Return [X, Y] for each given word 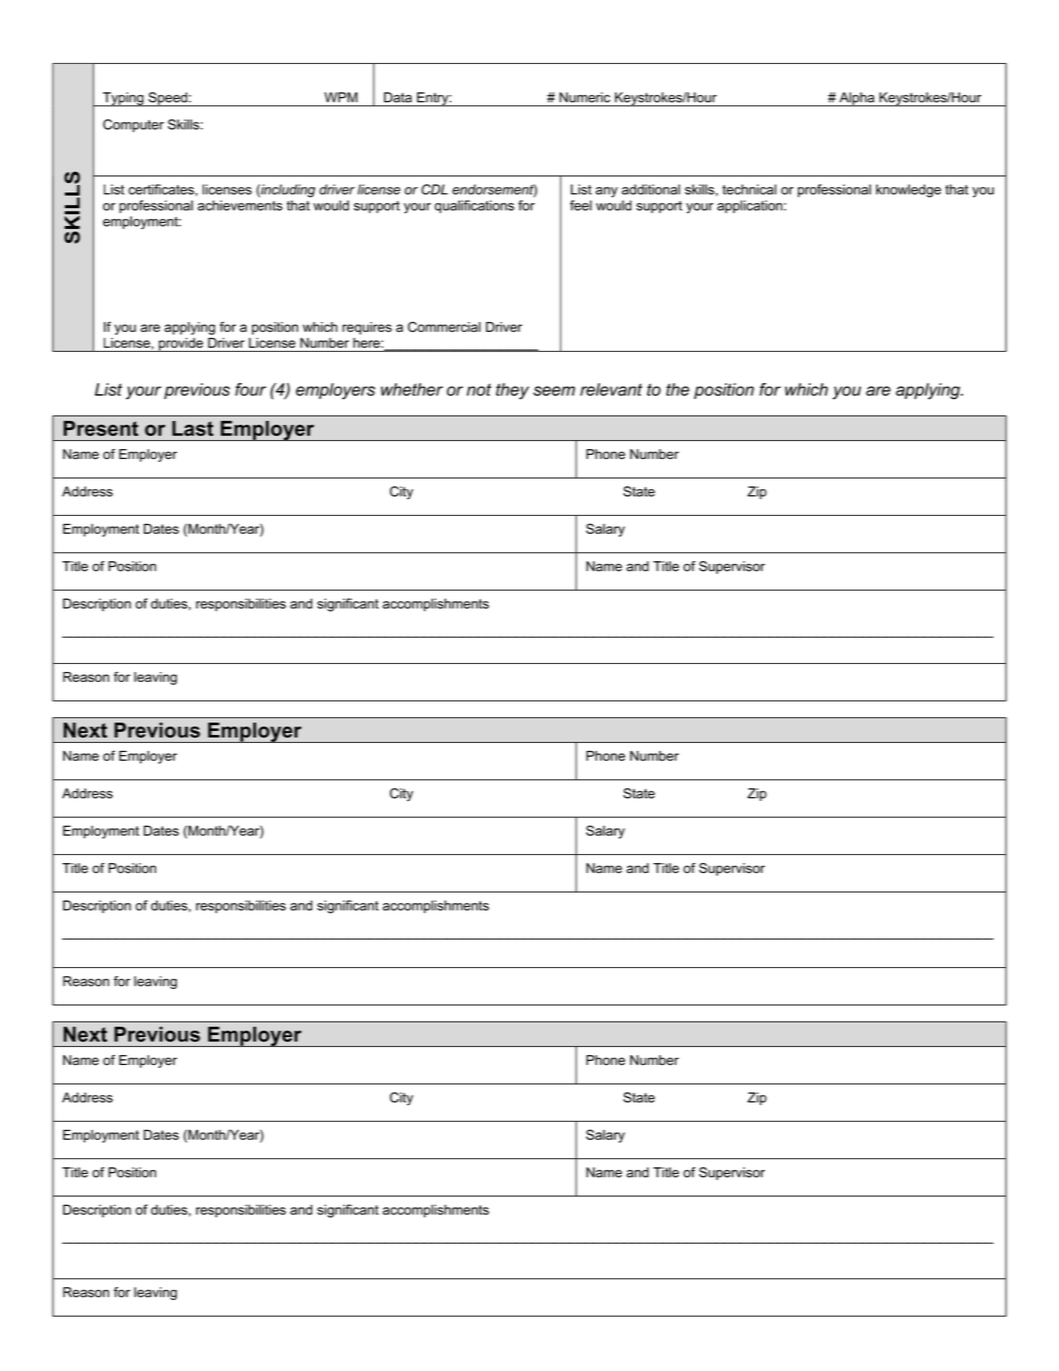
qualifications [474, 206]
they [512, 391]
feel [581, 205]
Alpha [857, 99]
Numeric [585, 97]
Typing [123, 99]
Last [193, 428]
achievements [240, 205]
